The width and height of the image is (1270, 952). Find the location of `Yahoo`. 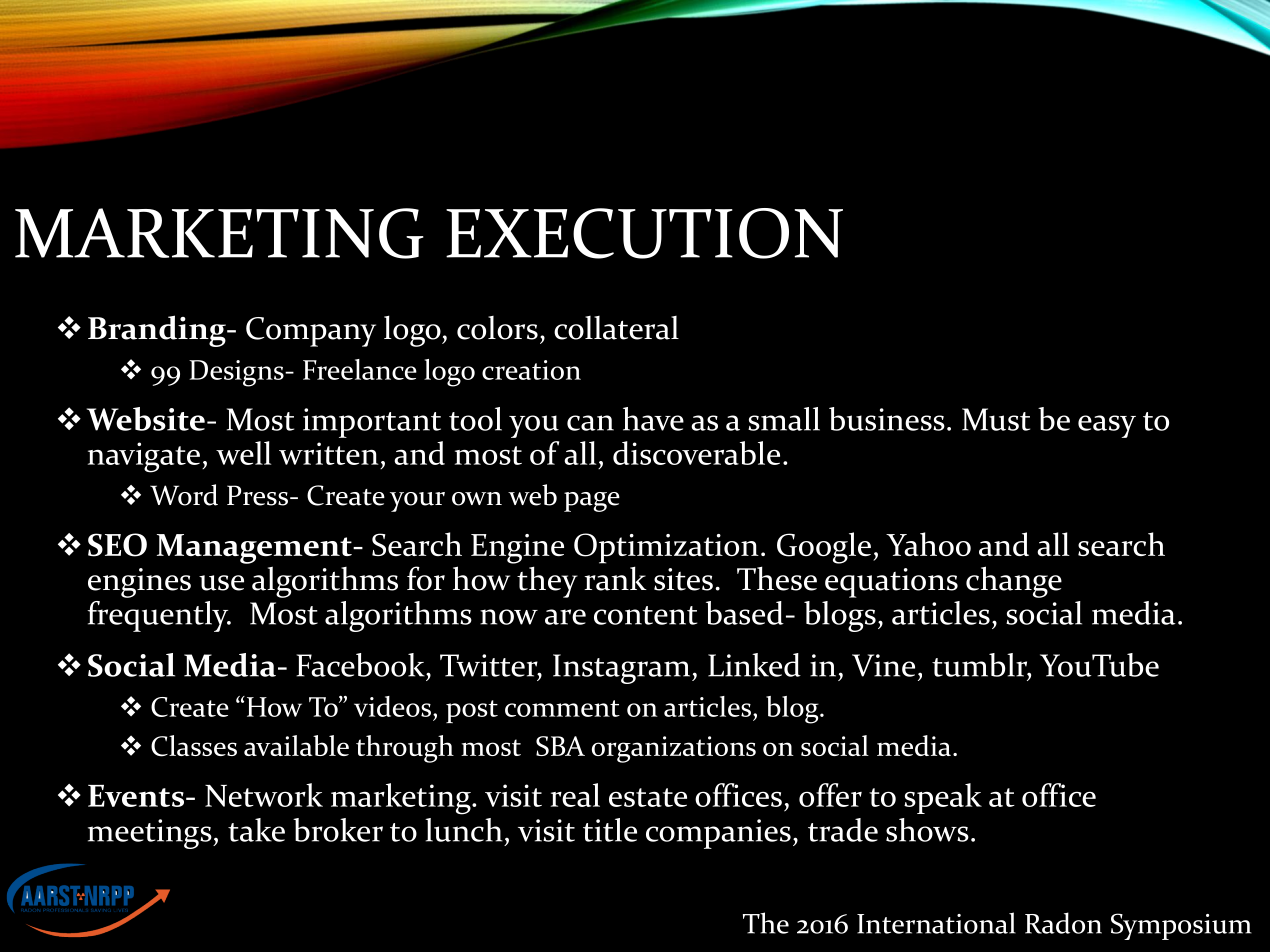

Yahoo is located at coordinates (928, 544).
